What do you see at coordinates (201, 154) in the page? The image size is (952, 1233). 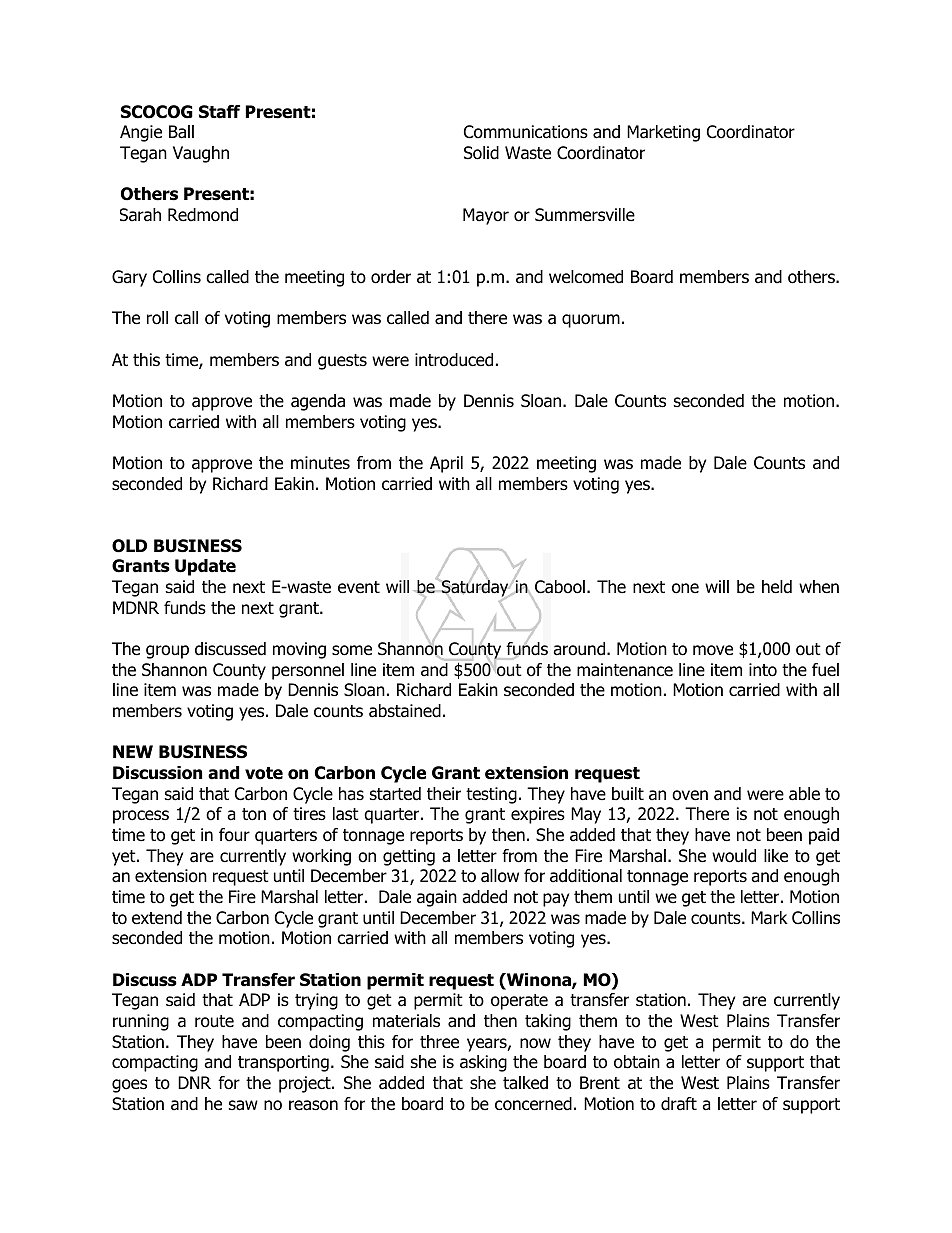 I see `Vaughn` at bounding box center [201, 154].
